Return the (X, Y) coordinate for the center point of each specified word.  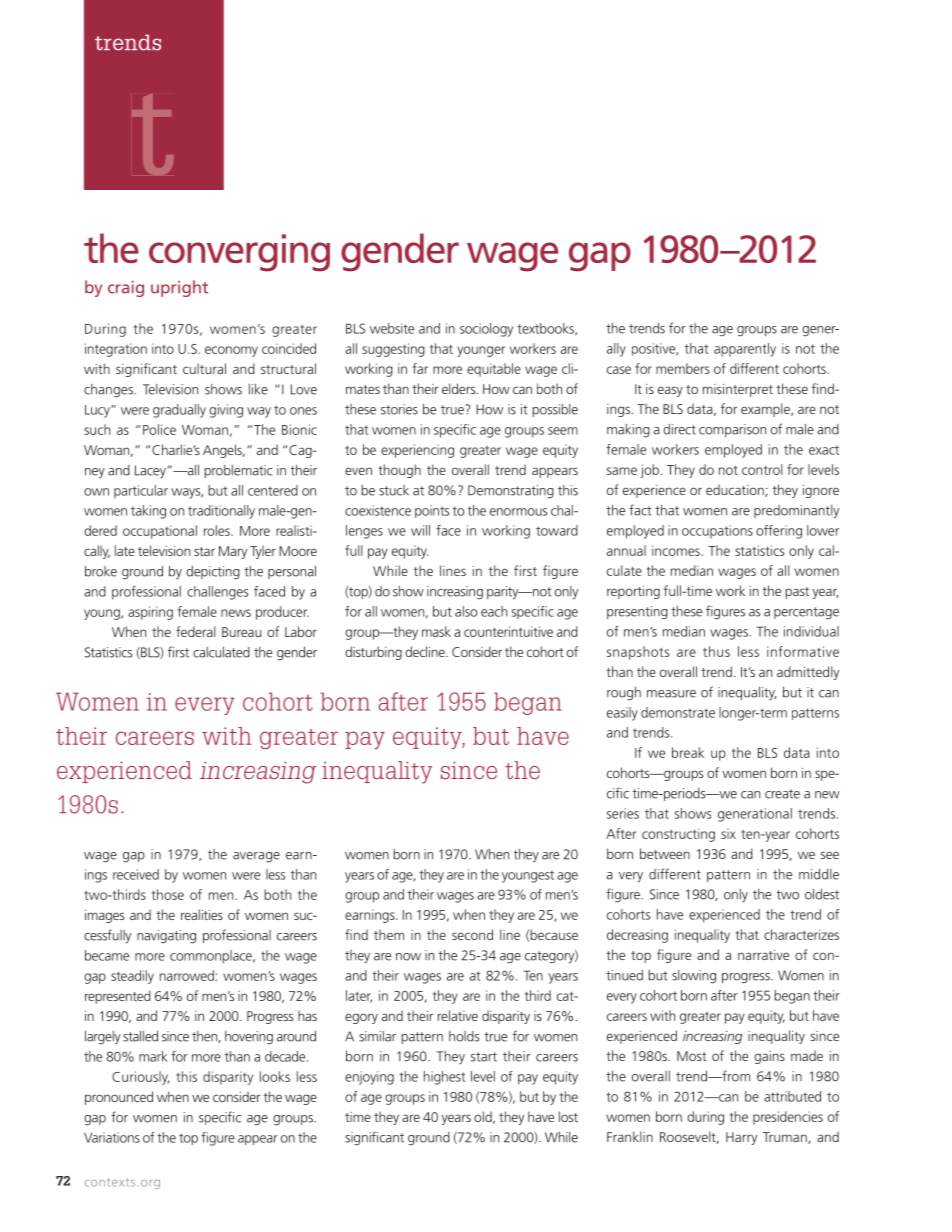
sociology (486, 330)
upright (179, 288)
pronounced (119, 1098)
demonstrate (678, 712)
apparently (745, 350)
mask (436, 631)
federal (196, 631)
